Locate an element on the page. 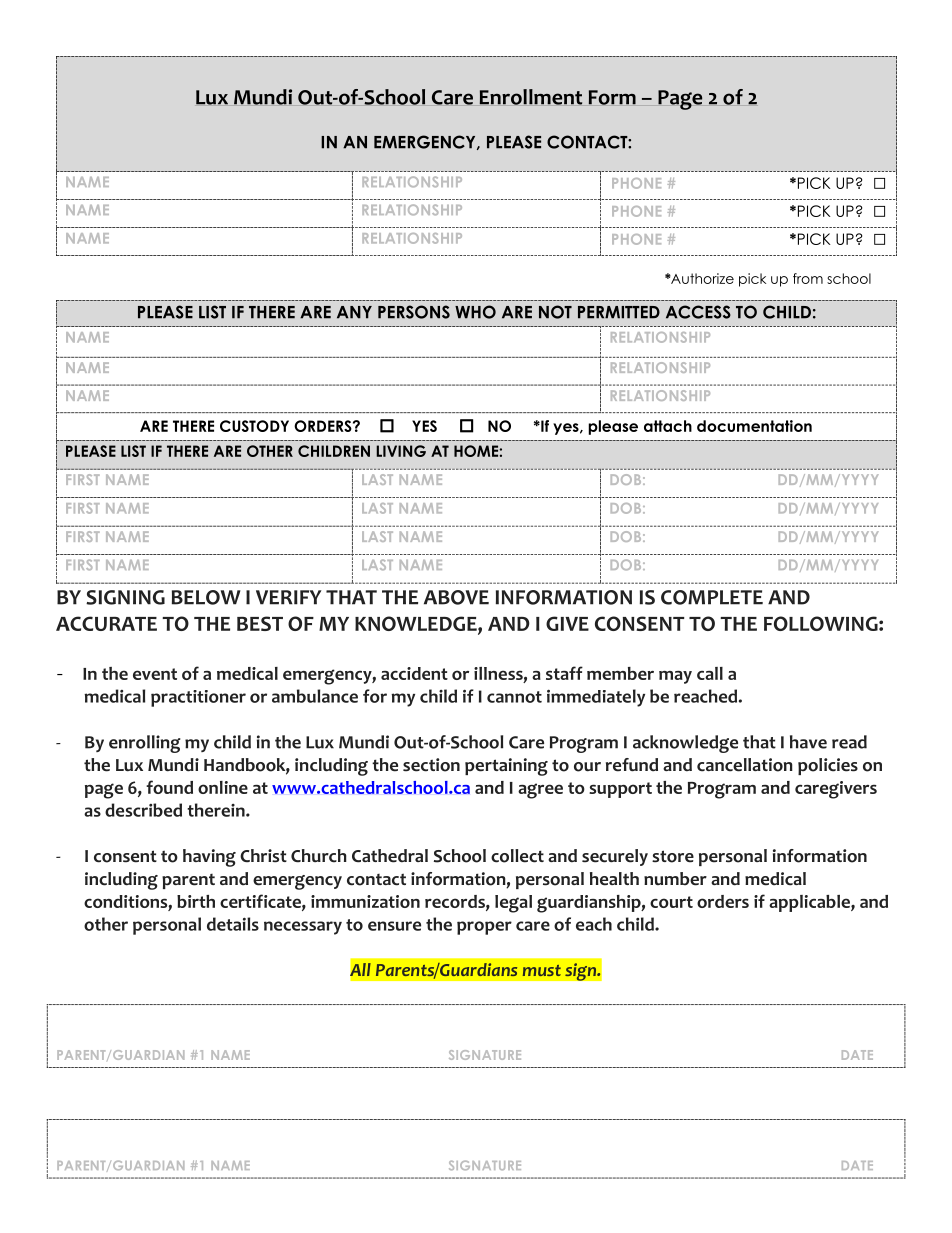  ABOVE is located at coordinates (456, 597).
